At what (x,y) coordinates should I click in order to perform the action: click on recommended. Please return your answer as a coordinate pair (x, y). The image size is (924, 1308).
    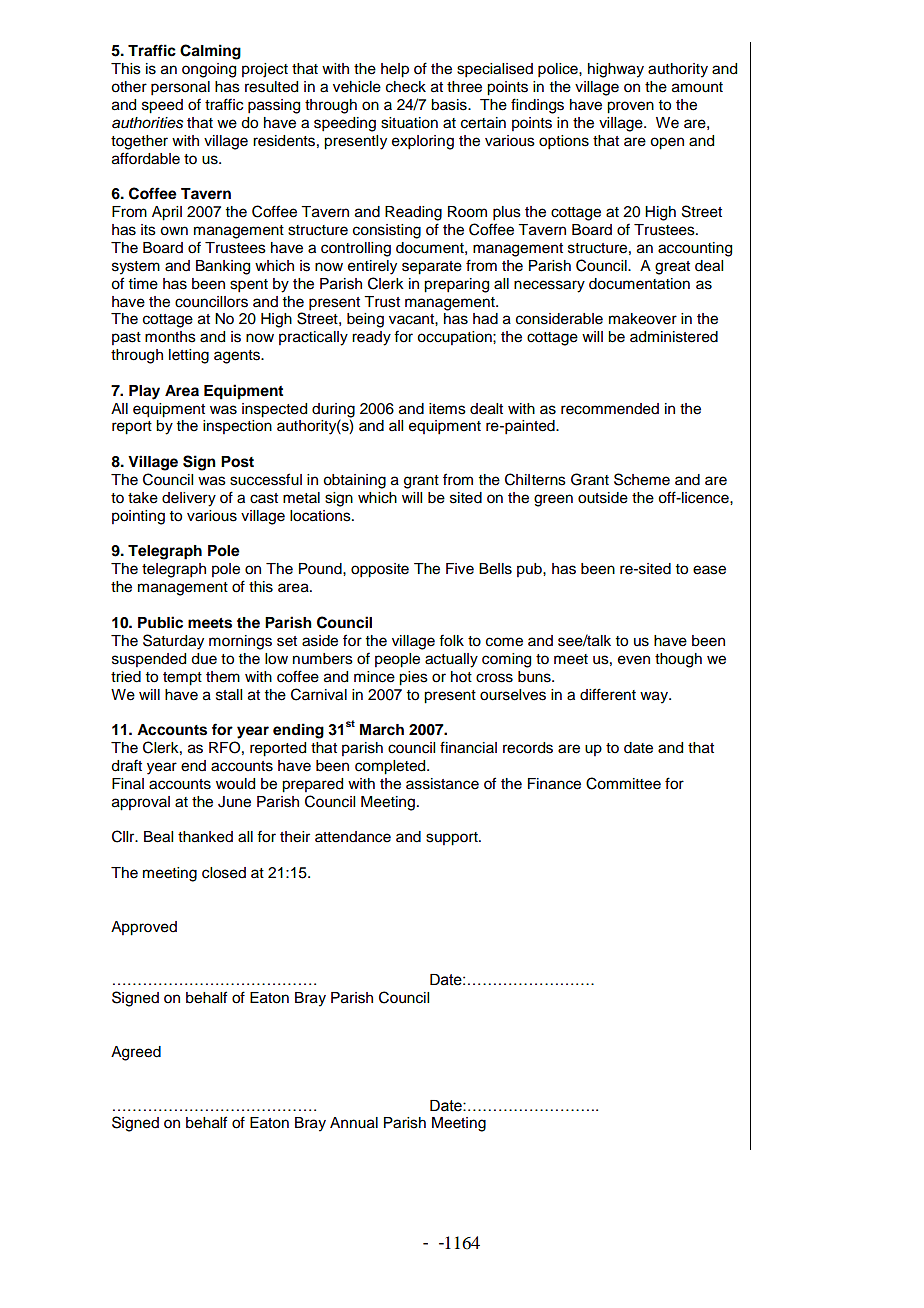
    Looking at the image, I should click on (610, 409).
